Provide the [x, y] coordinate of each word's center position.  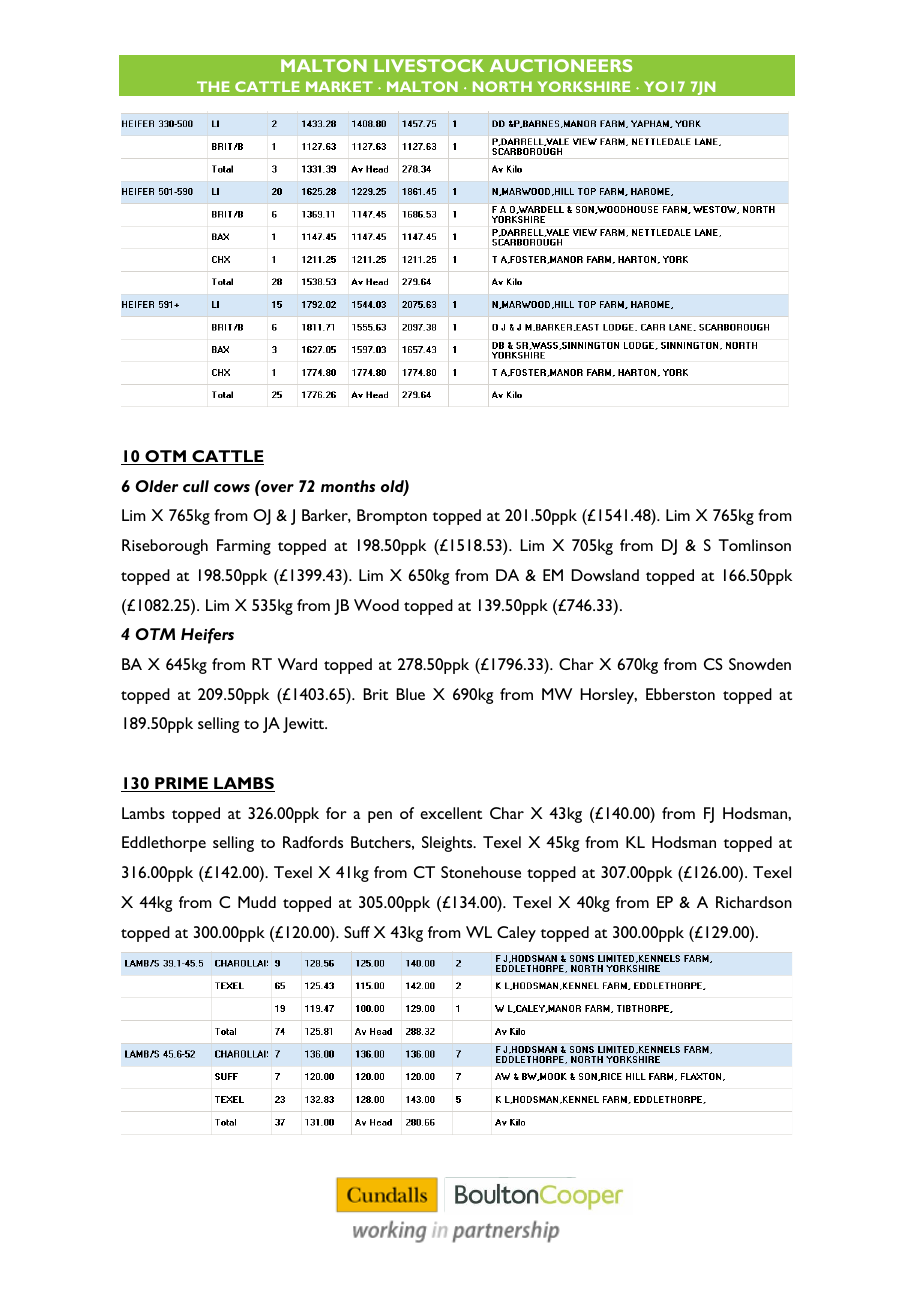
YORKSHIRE [583, 86]
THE [213, 86]
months [348, 486]
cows [232, 488]
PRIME [181, 784]
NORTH [502, 86]
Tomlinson [755, 545]
